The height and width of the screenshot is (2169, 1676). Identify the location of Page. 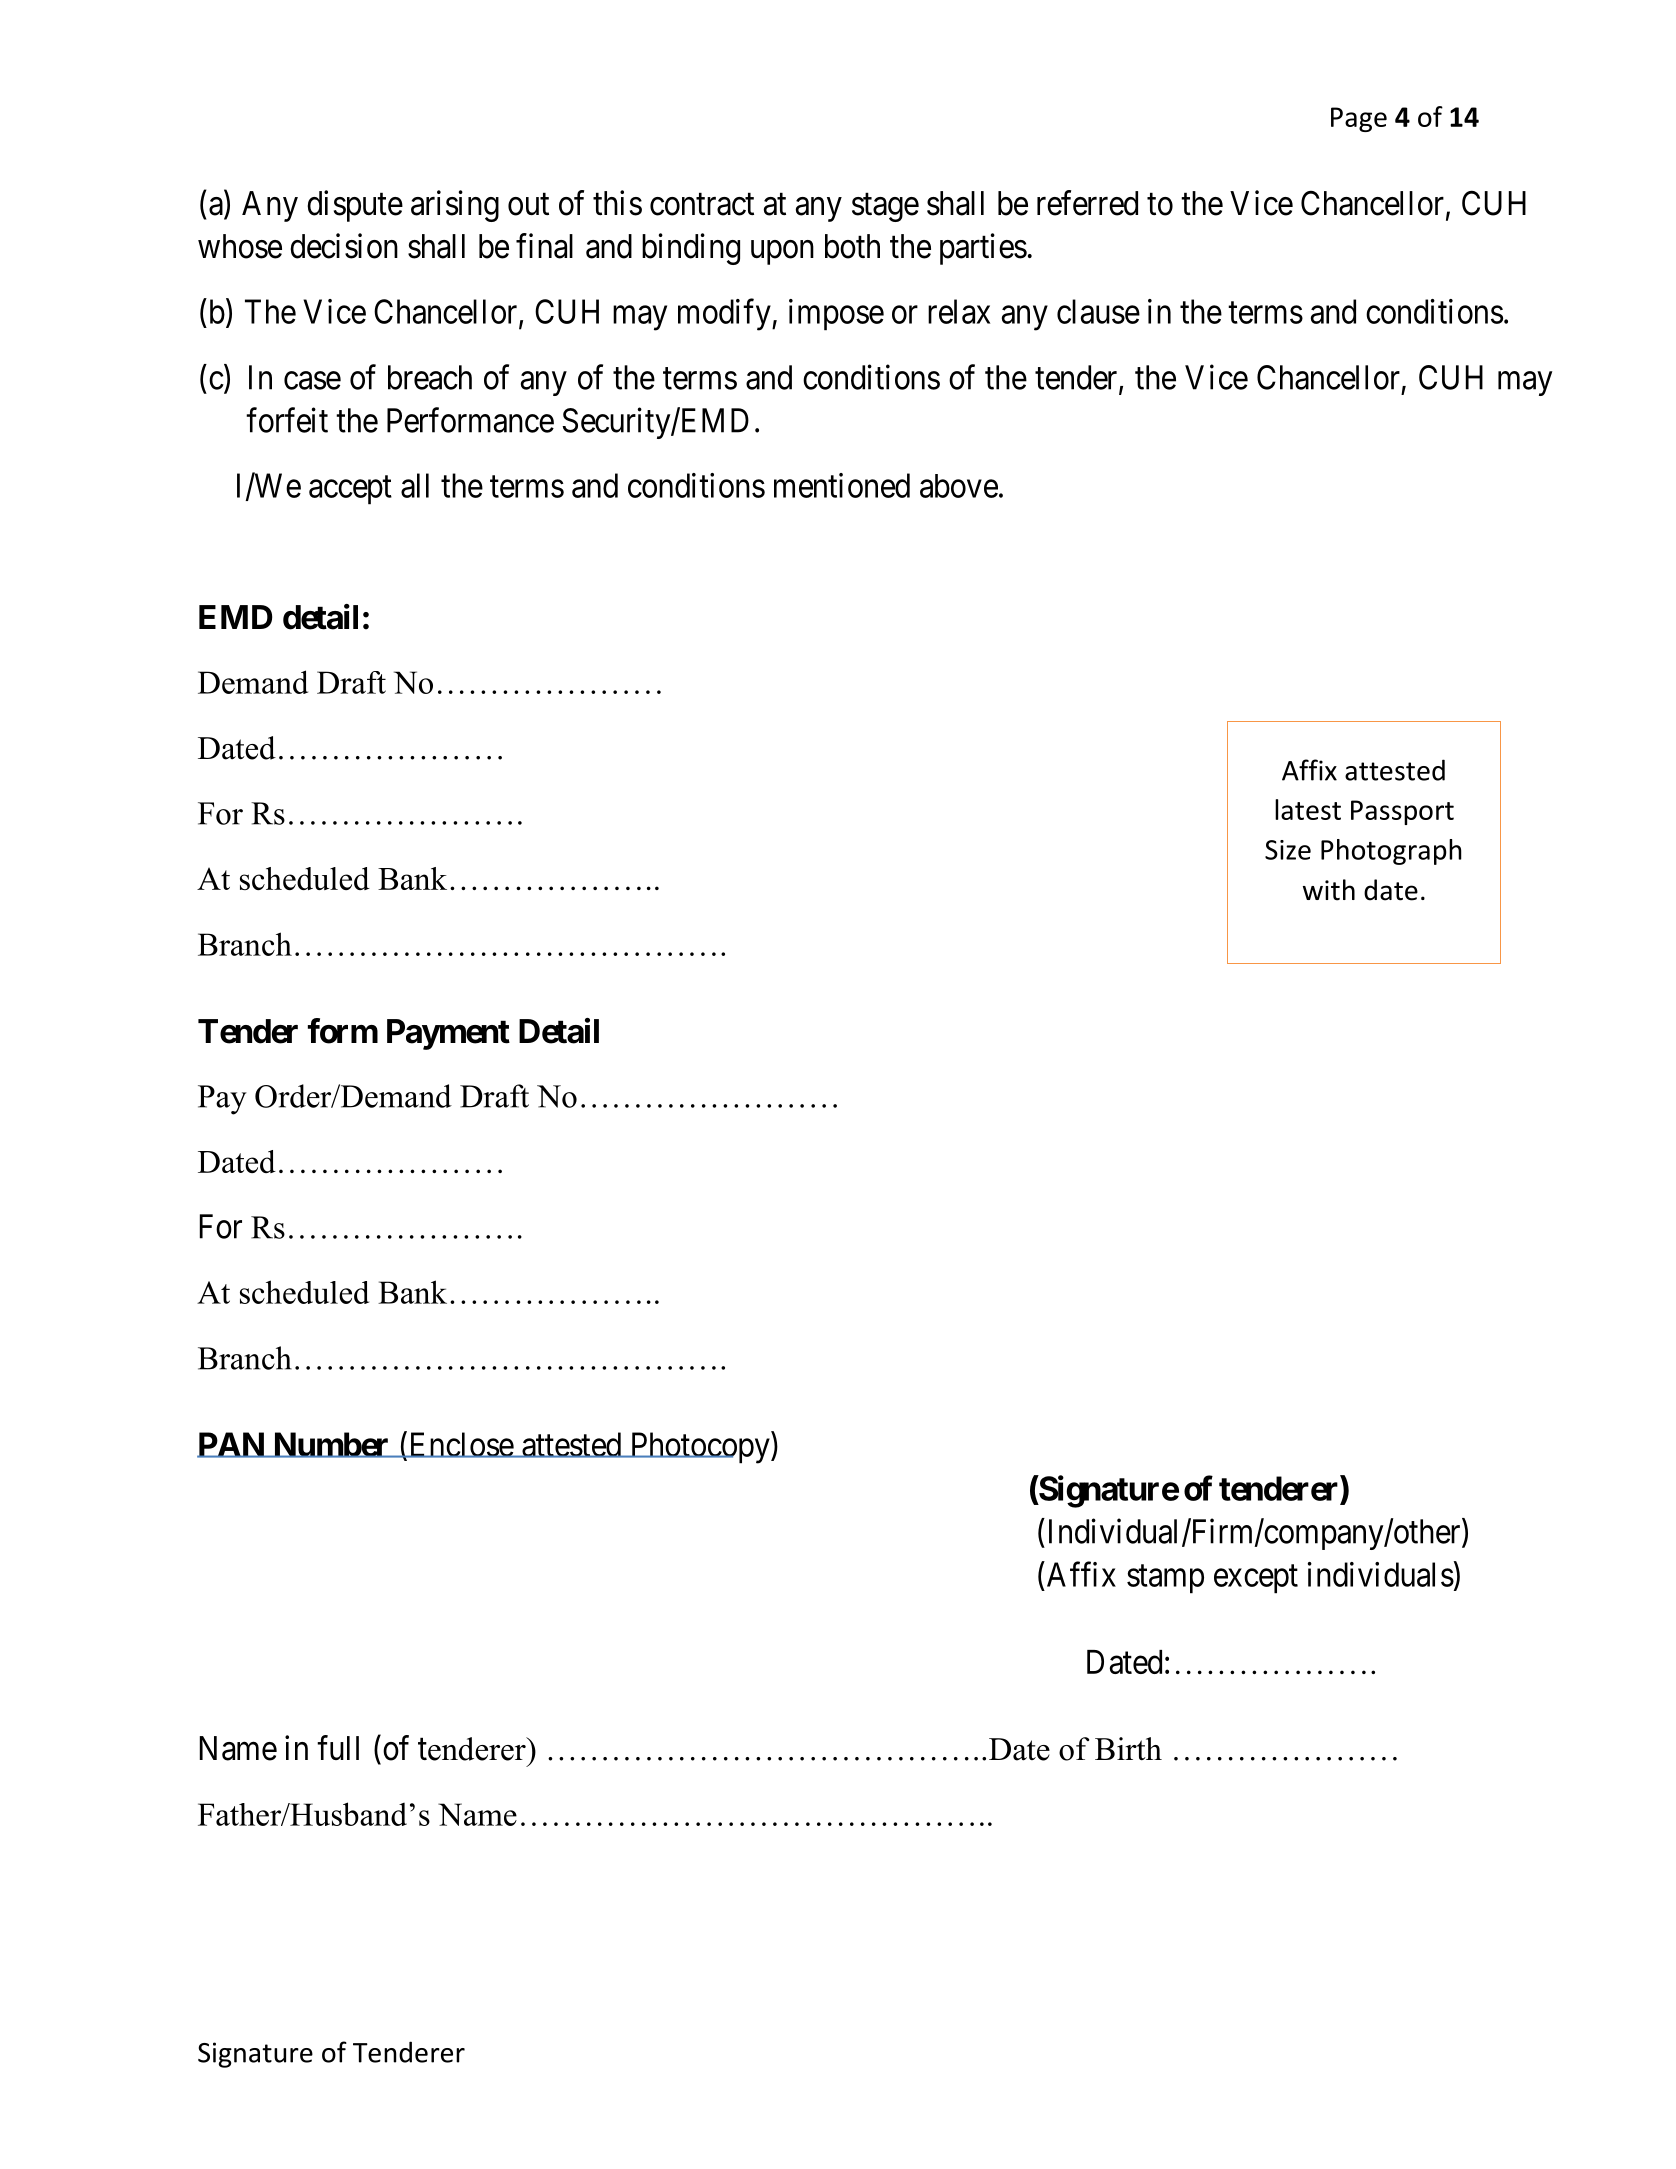
(1359, 119).
